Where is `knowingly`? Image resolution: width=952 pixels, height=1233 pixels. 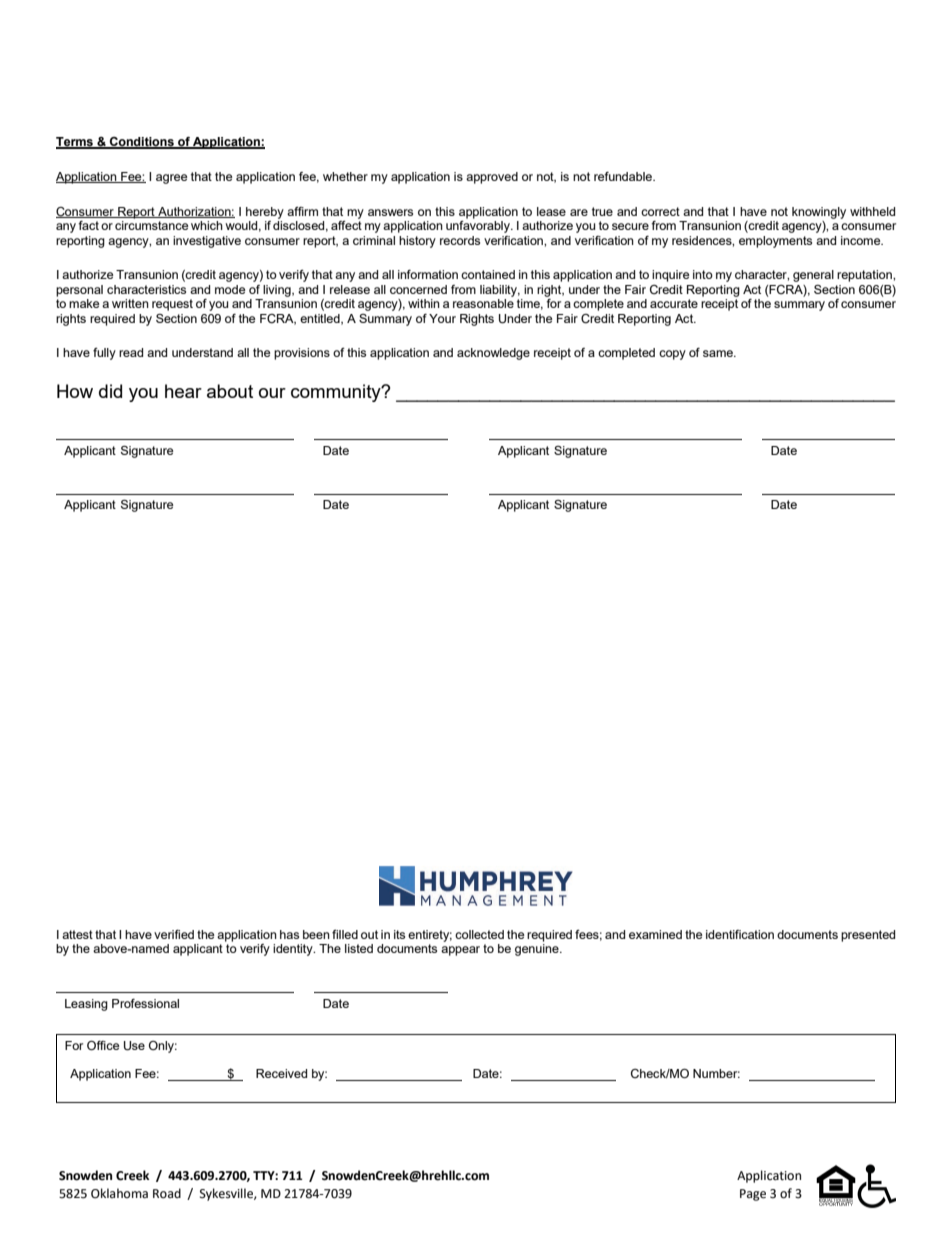
knowingly is located at coordinates (819, 213).
